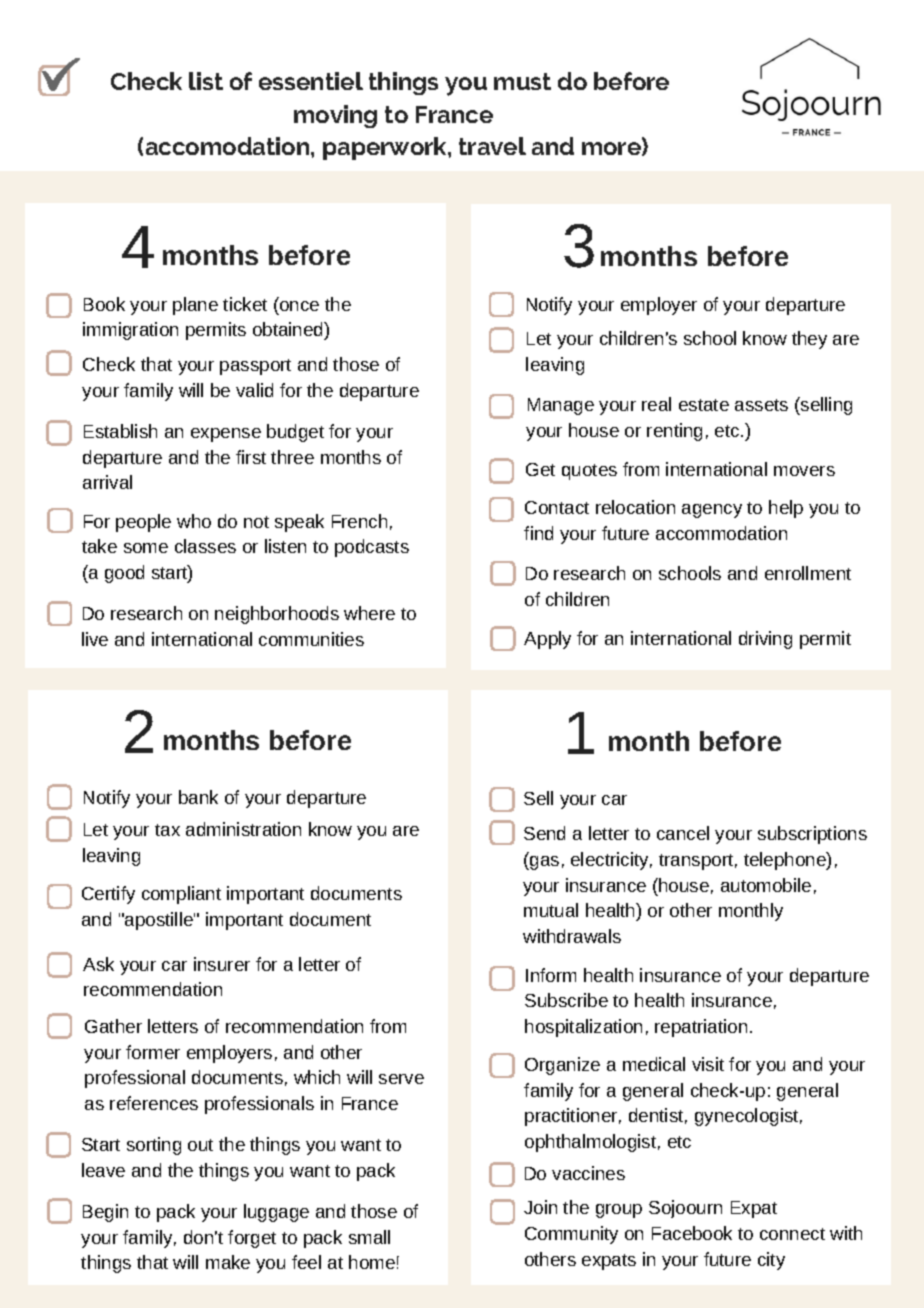 This screenshot has width=924, height=1308. I want to click on accomodation, so click(229, 146).
